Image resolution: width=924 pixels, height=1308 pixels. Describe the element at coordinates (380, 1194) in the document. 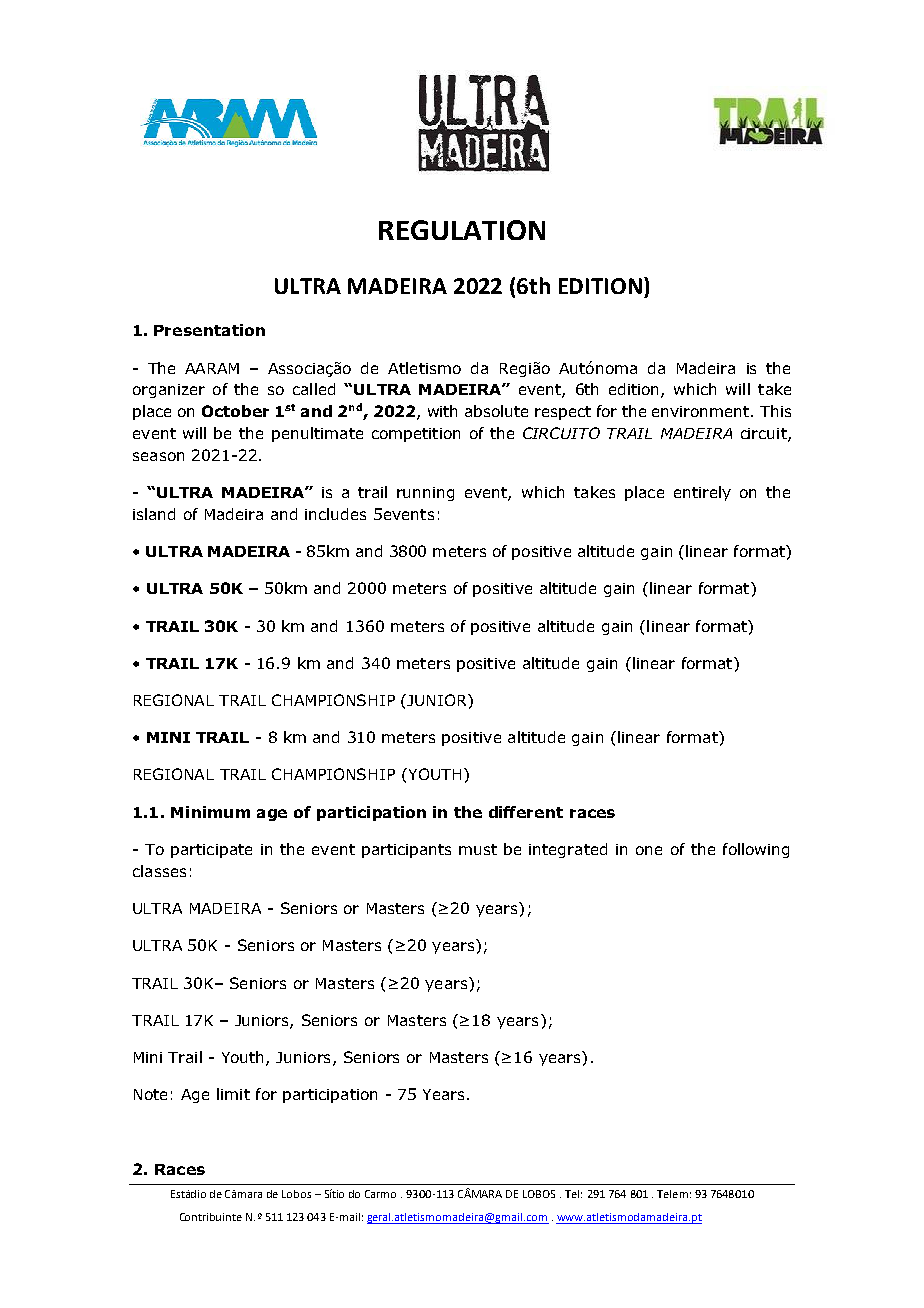

I see `Carmo` at that location.
